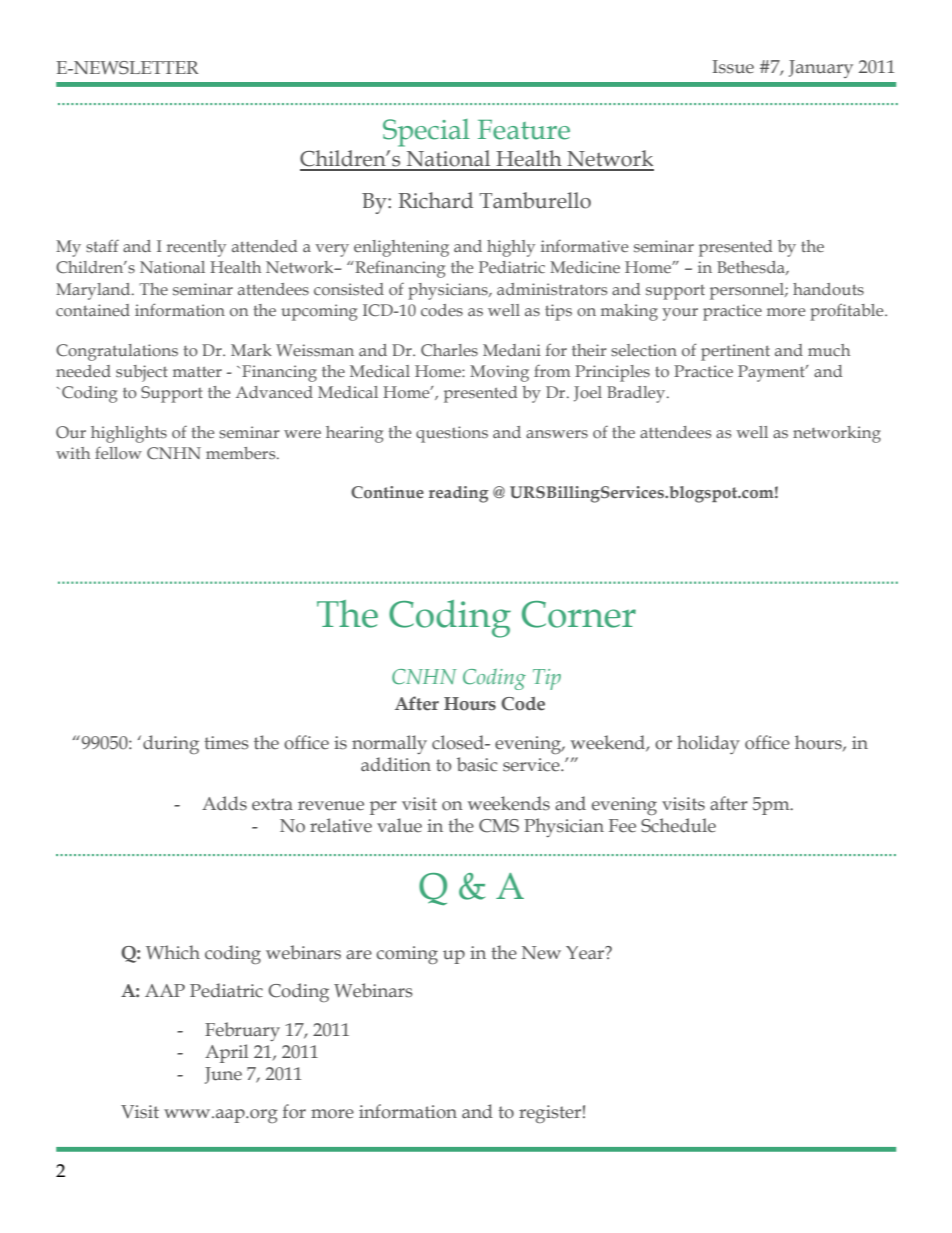 The height and width of the screenshot is (1233, 952). Describe the element at coordinates (359, 955) in the screenshot. I see `are` at that location.
